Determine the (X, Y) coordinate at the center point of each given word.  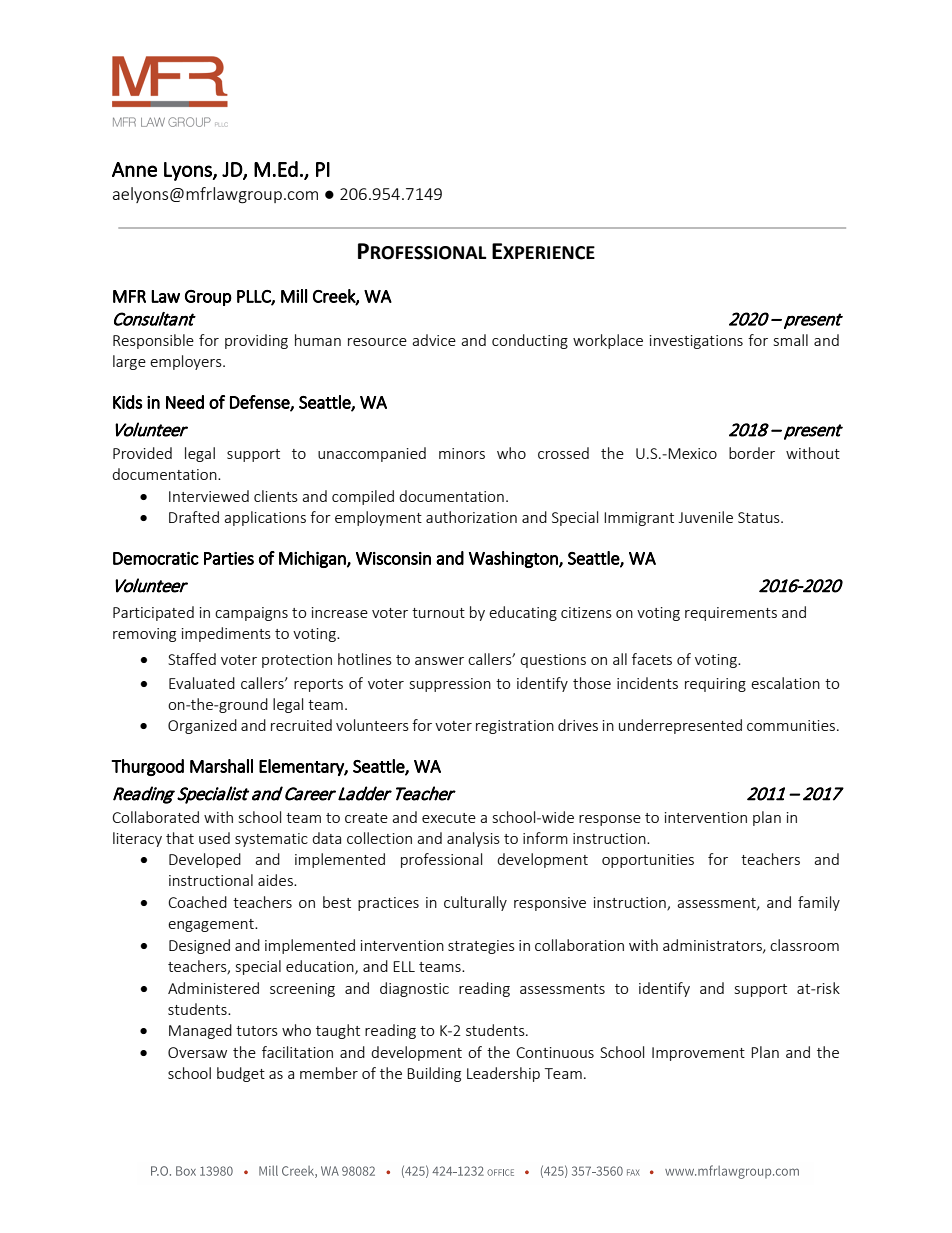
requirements (731, 614)
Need (185, 402)
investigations (696, 342)
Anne (134, 169)
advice (434, 340)
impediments (226, 634)
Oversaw (197, 1052)
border (752, 453)
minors (462, 453)
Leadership (503, 1074)
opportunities (648, 861)
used (214, 838)
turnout (438, 613)
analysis (473, 839)
